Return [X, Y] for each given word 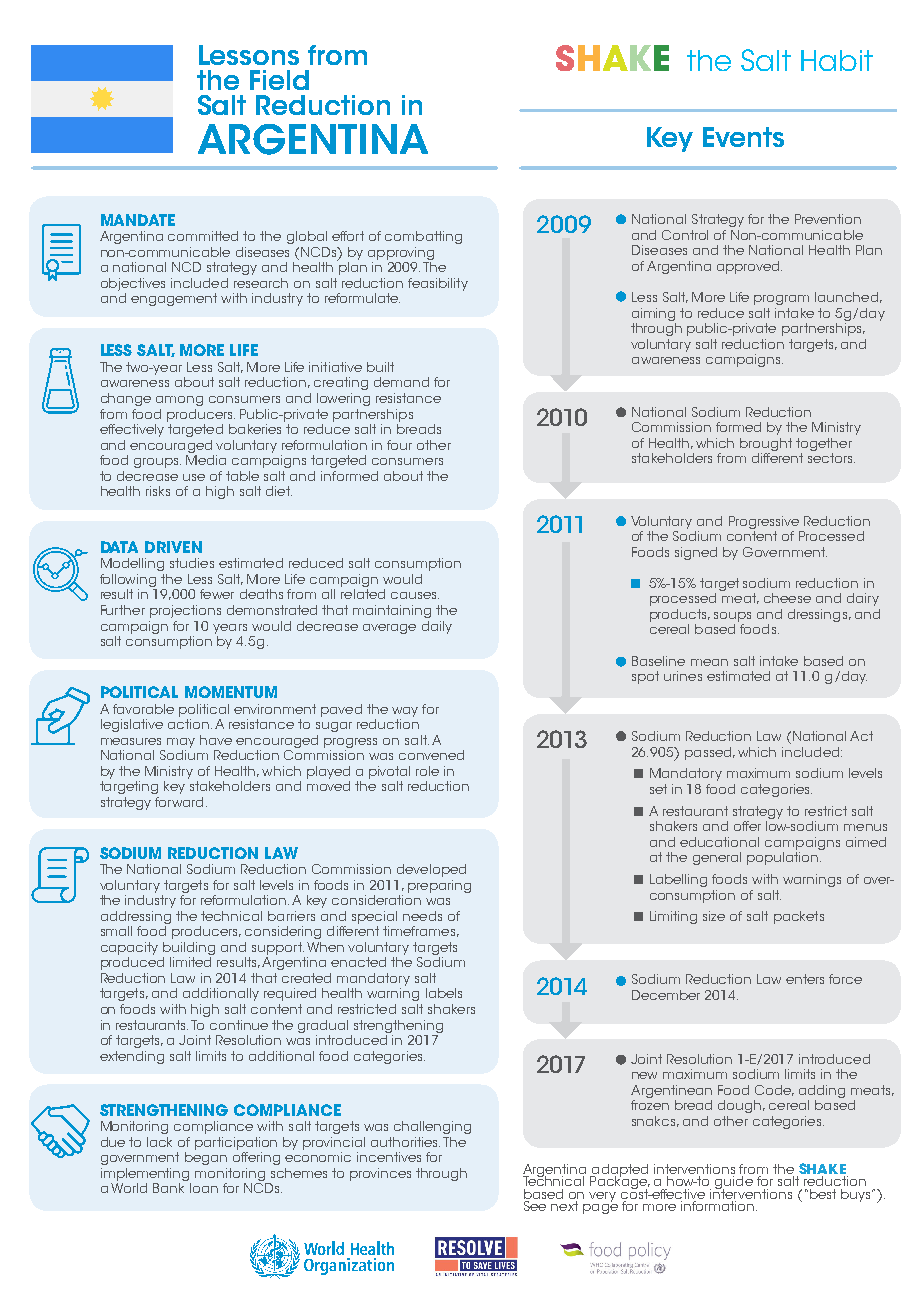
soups [732, 617]
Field [279, 80]
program [781, 300]
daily [437, 627]
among [179, 401]
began [206, 1158]
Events [743, 137]
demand [401, 382]
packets [799, 917]
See [535, 1204]
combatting [423, 237]
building [189, 948]
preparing [439, 886]
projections [185, 611]
